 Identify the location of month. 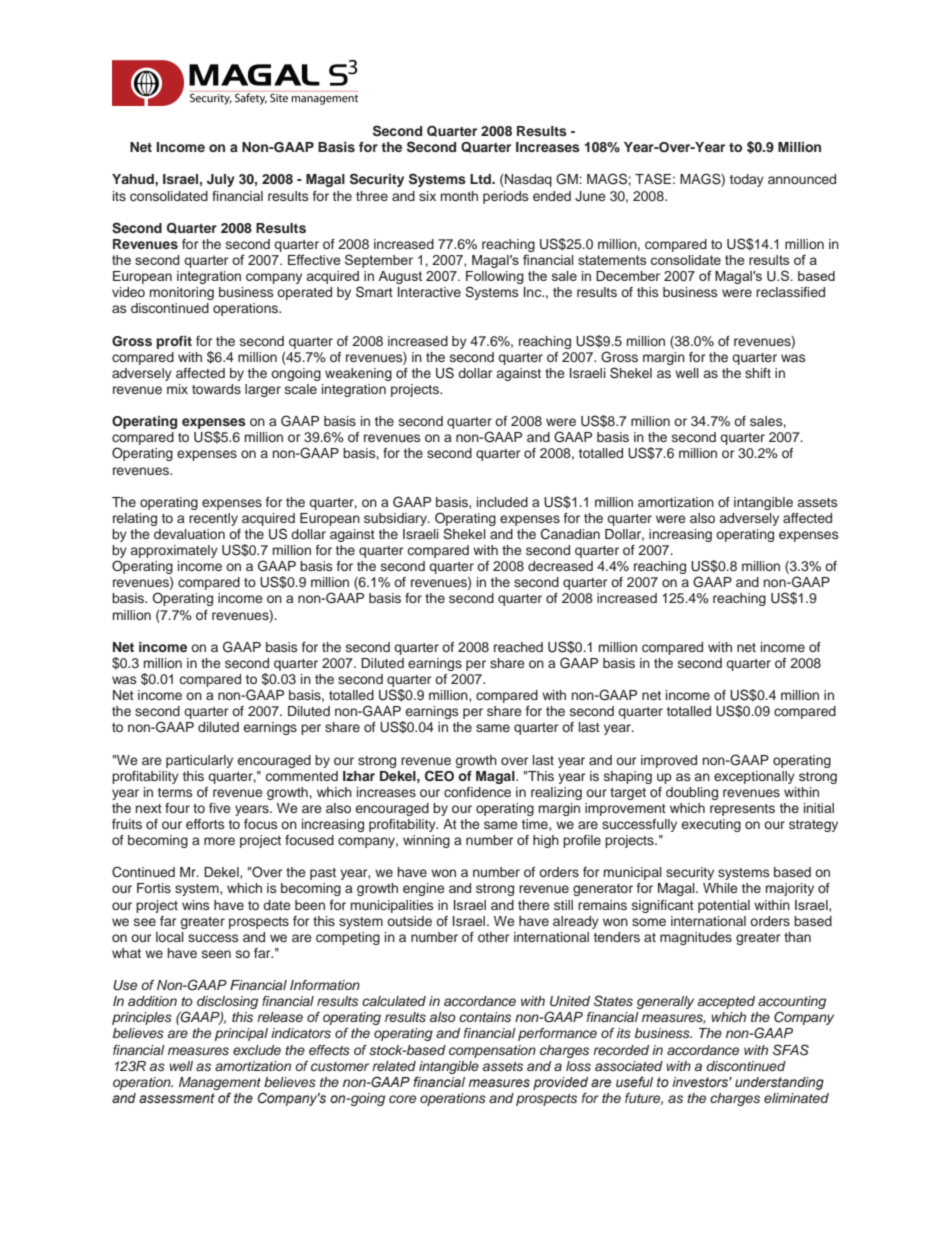
(459, 196).
